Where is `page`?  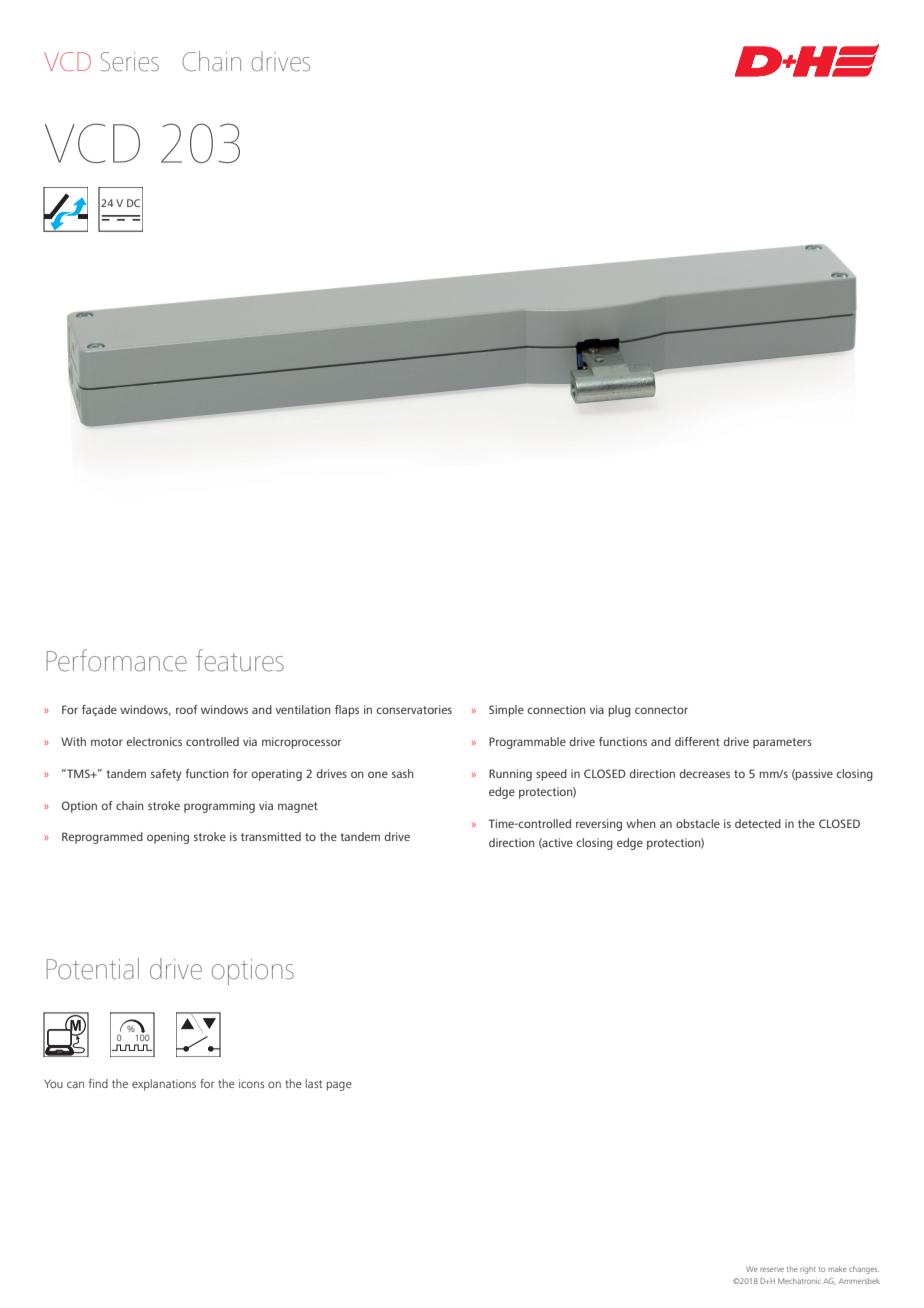 page is located at coordinates (339, 1086).
